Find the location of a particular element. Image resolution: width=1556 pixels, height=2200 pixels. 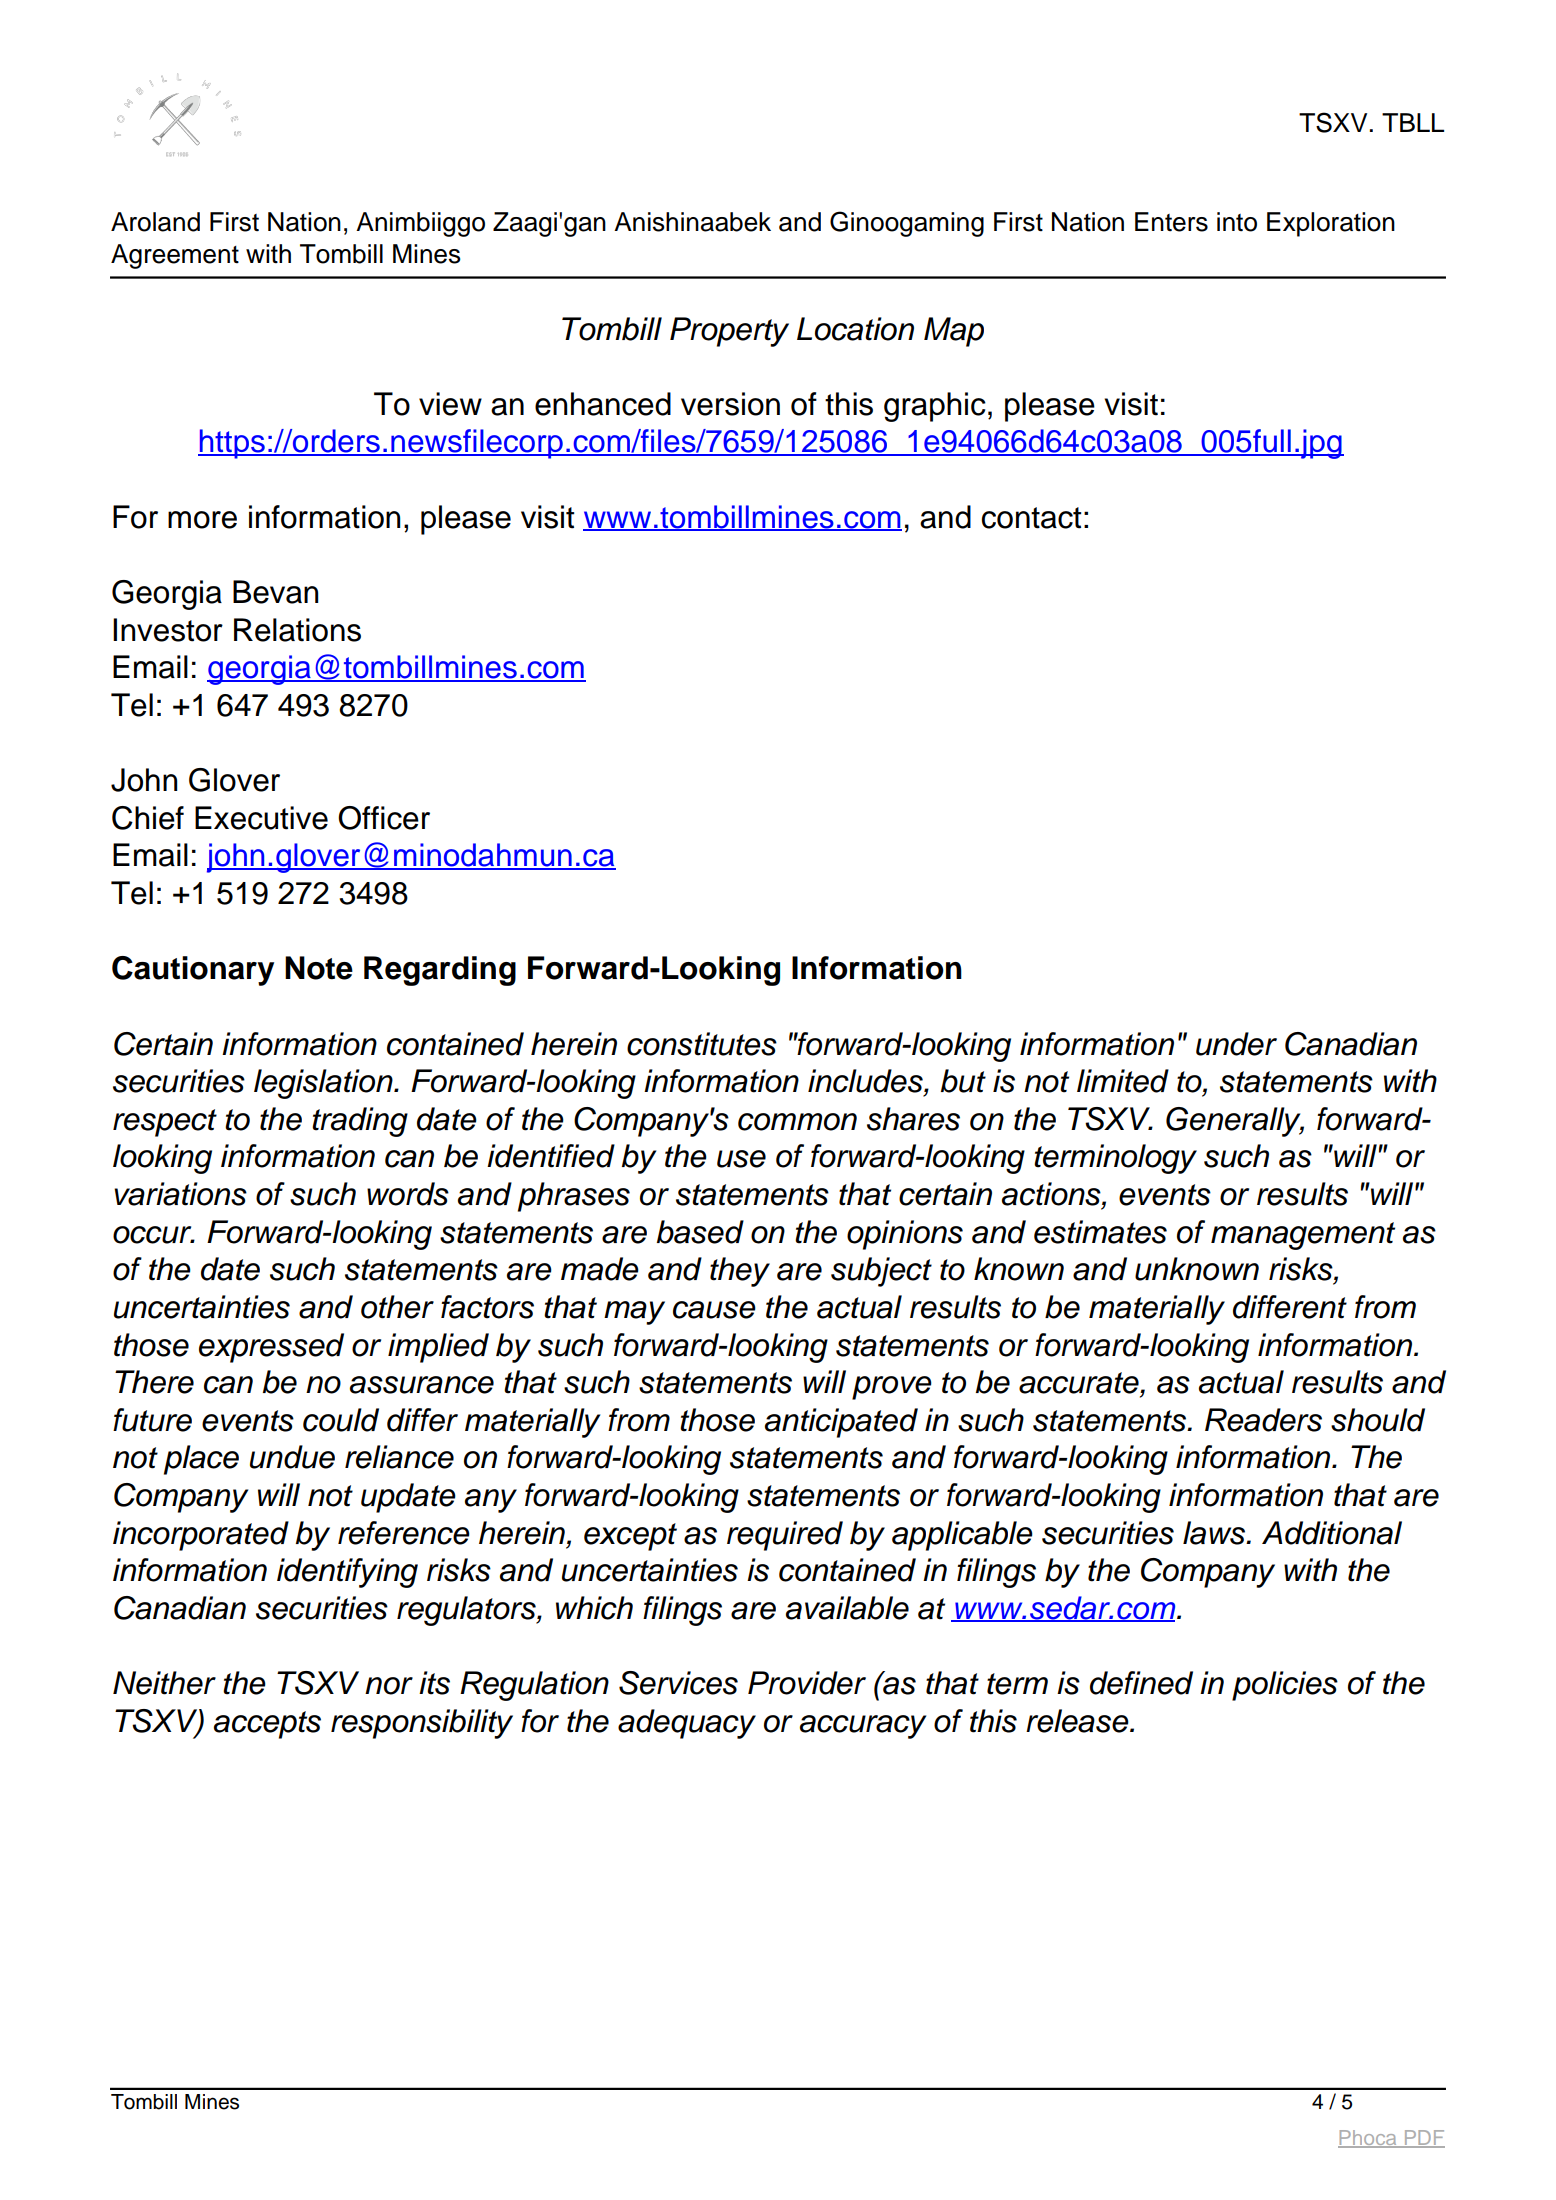

into is located at coordinates (1237, 222).
